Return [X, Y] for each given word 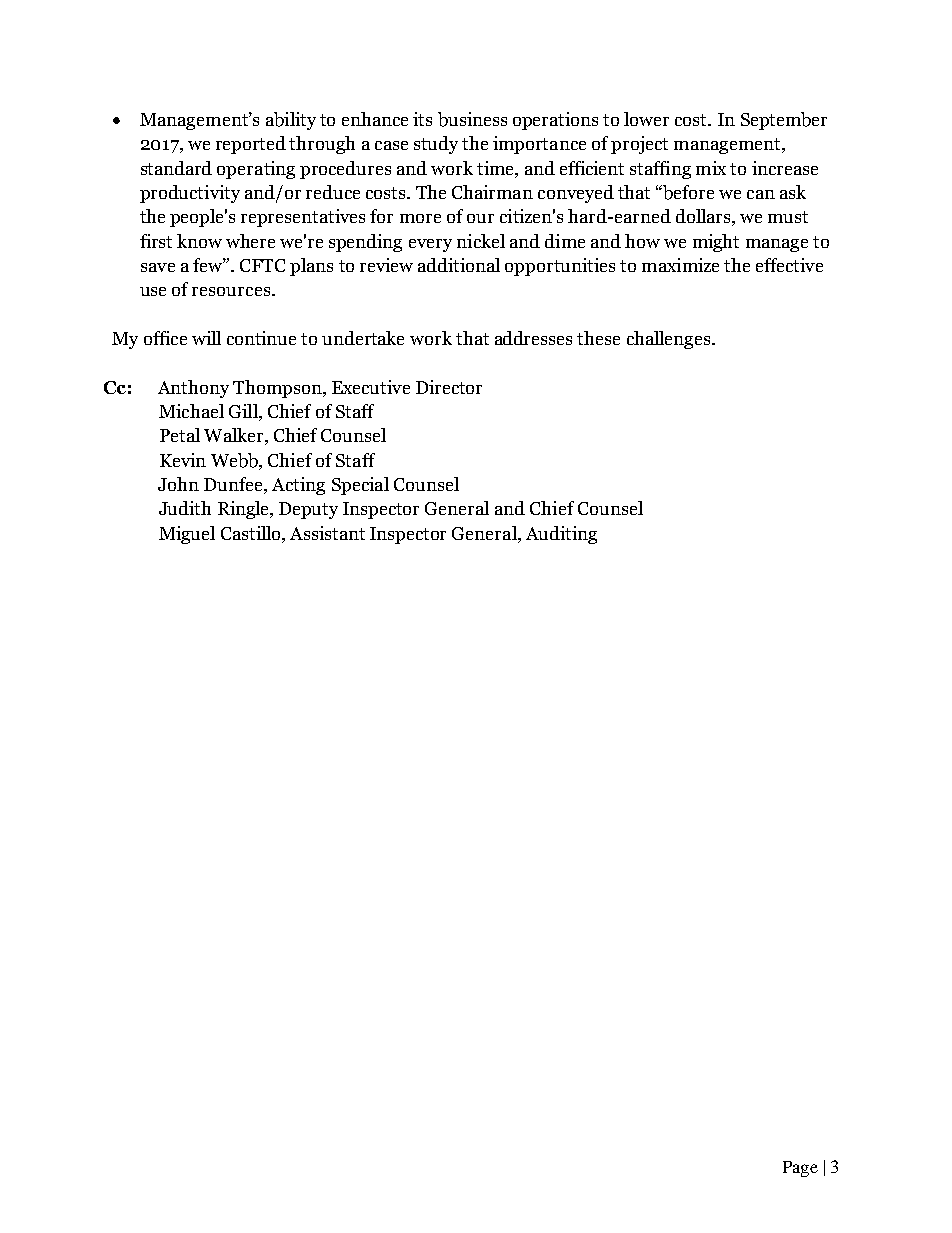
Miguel [187, 535]
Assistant [327, 533]
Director [449, 387]
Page [800, 1169]
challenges [670, 340]
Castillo [252, 533]
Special [360, 486]
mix [711, 168]
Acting [298, 486]
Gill [244, 412]
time [496, 168]
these [598, 338]
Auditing [561, 535]
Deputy [308, 510]
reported [251, 145]
